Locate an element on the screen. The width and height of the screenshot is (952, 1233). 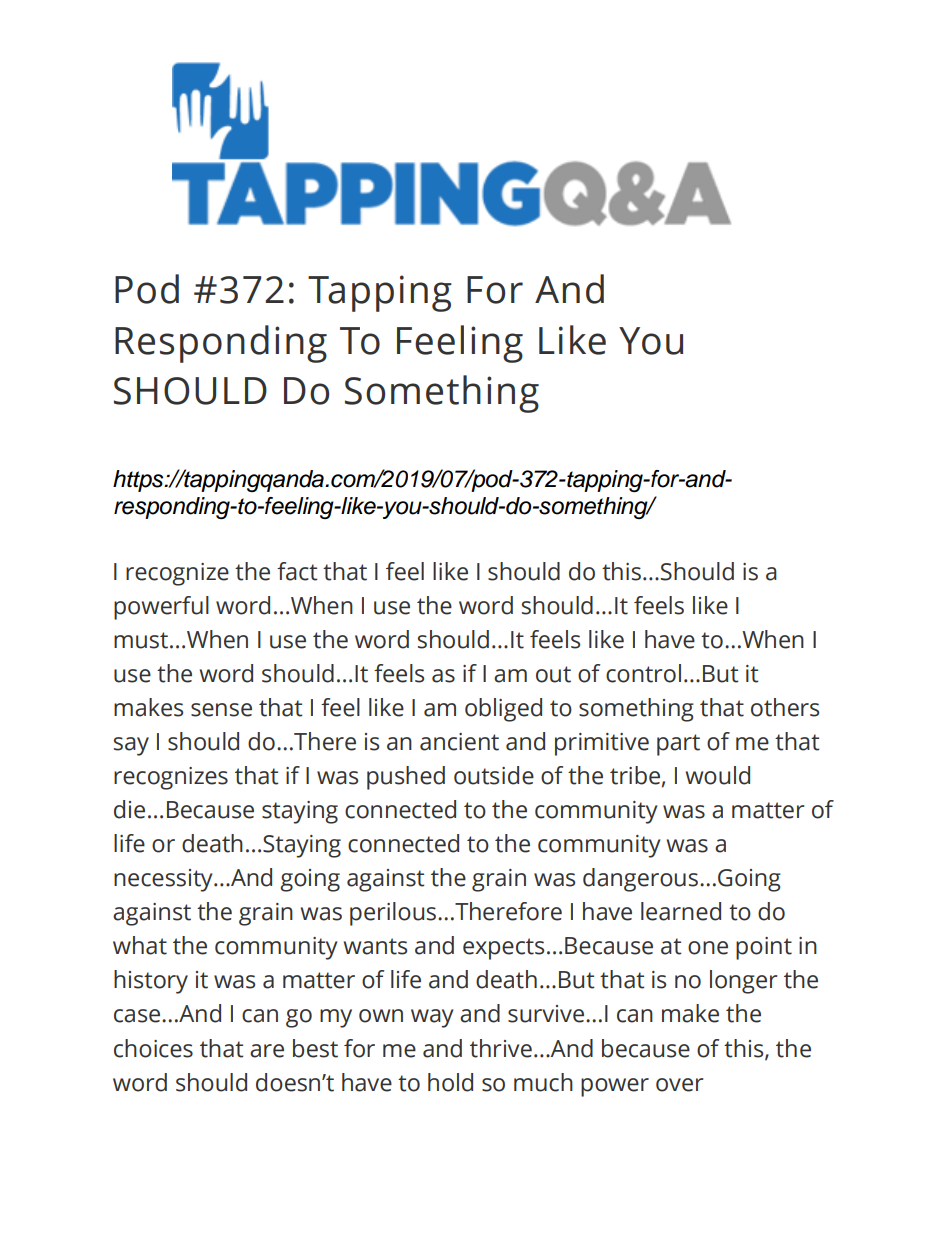
over is located at coordinates (679, 1085).
